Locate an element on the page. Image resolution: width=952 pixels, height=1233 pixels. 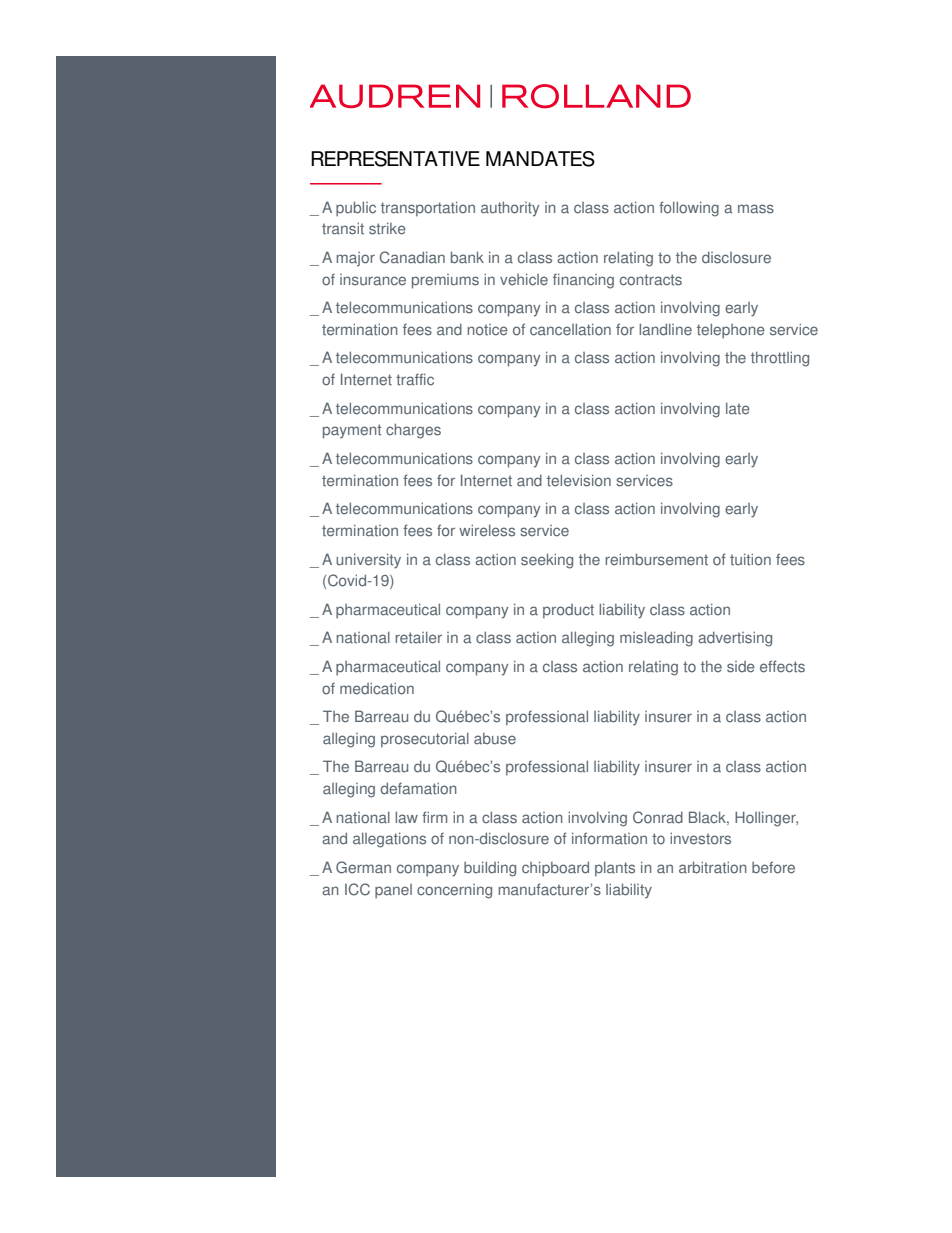
panel is located at coordinates (393, 891).
